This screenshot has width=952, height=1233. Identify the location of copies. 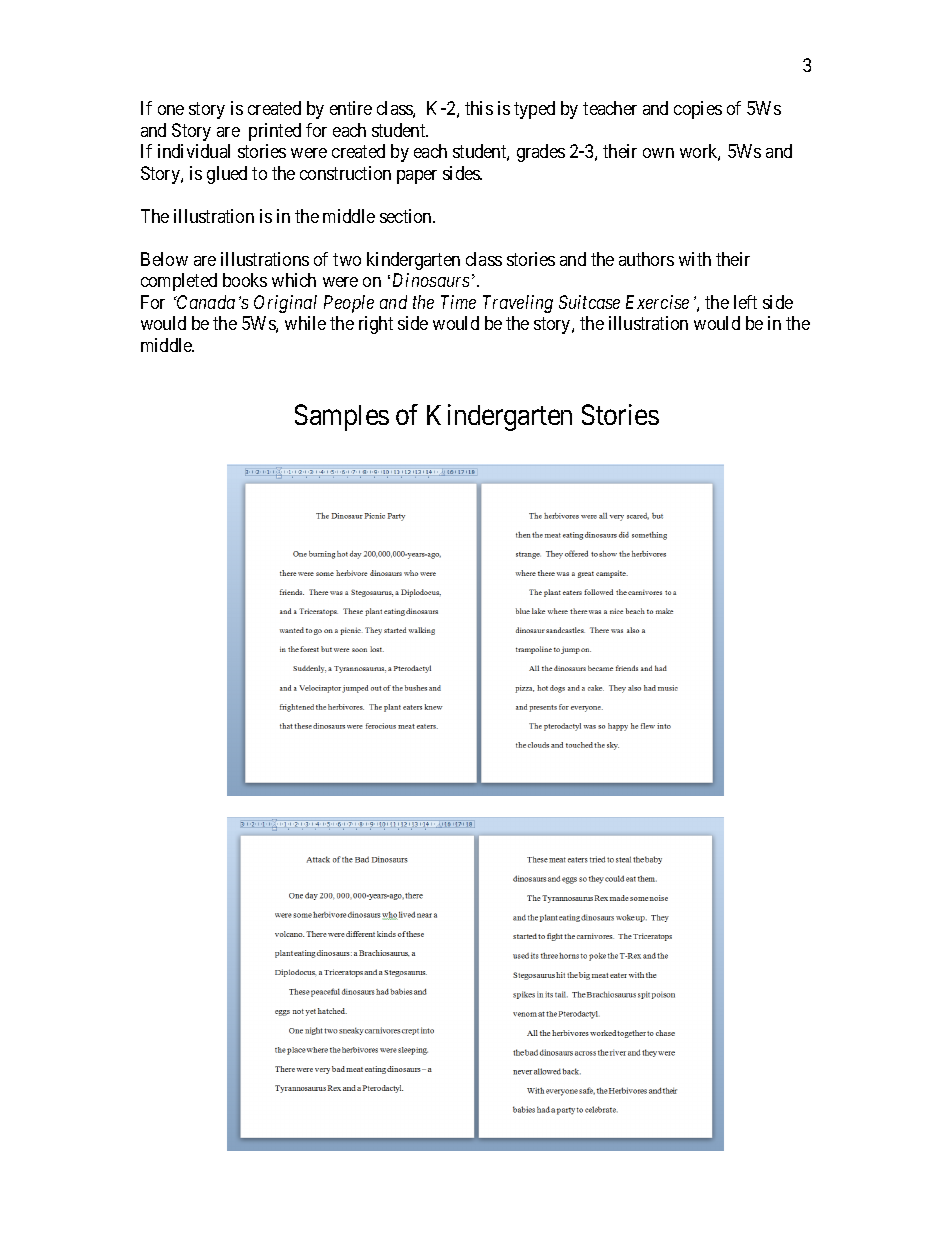
(698, 110).
